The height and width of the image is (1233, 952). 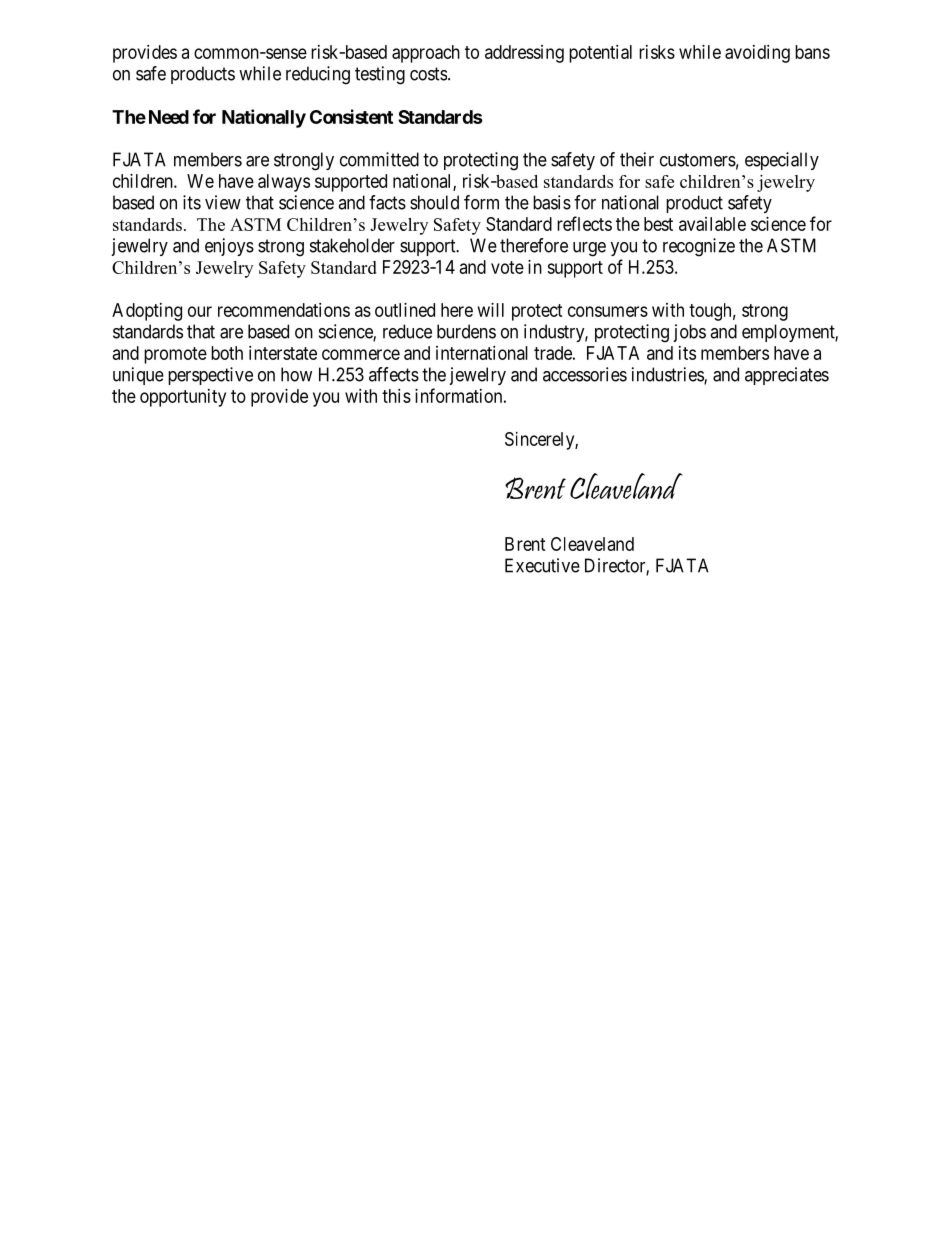 I want to click on available, so click(x=712, y=224).
